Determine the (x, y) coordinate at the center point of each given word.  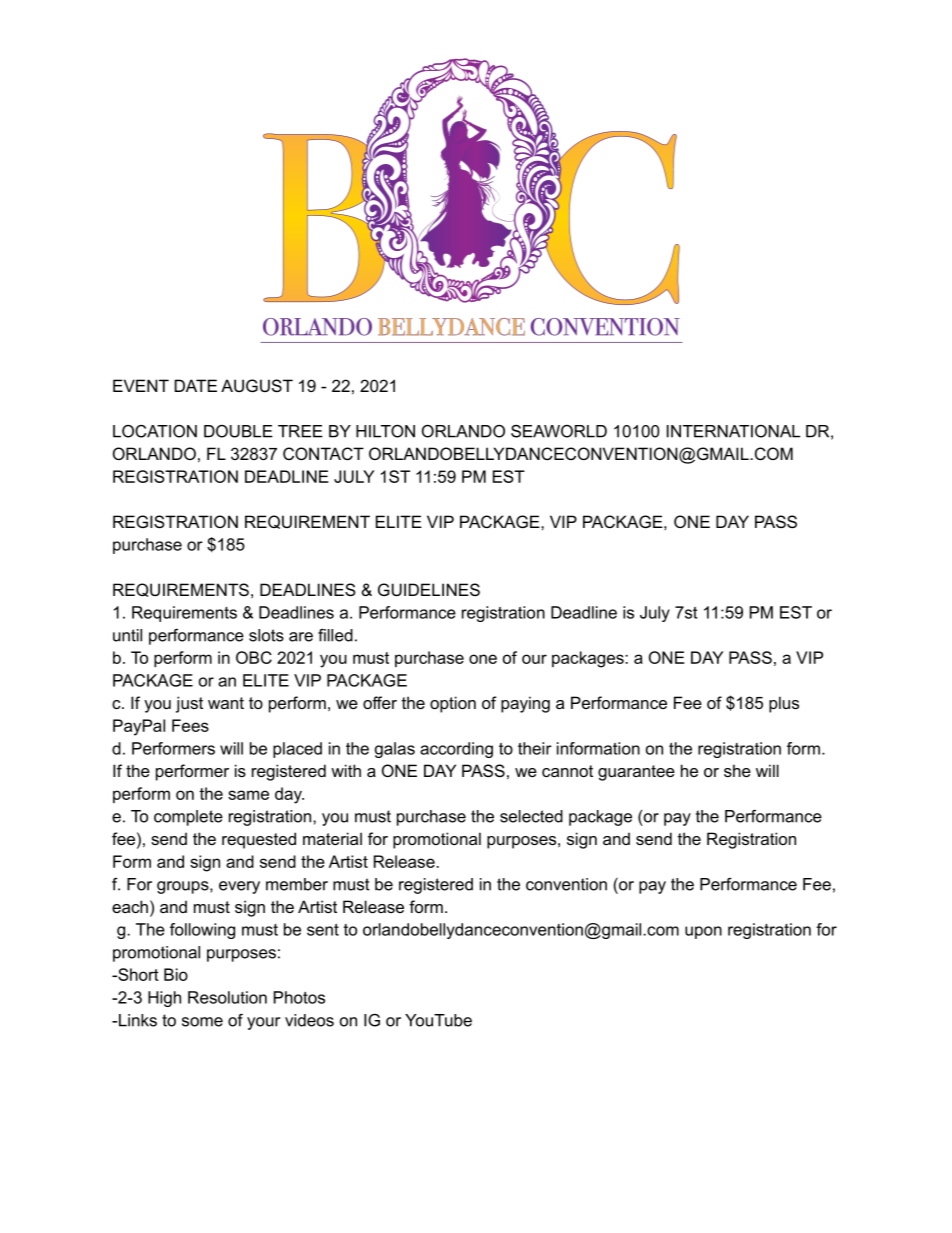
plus (784, 704)
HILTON (385, 431)
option (453, 704)
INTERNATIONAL (733, 431)
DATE (196, 385)
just (189, 704)
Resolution (227, 997)
